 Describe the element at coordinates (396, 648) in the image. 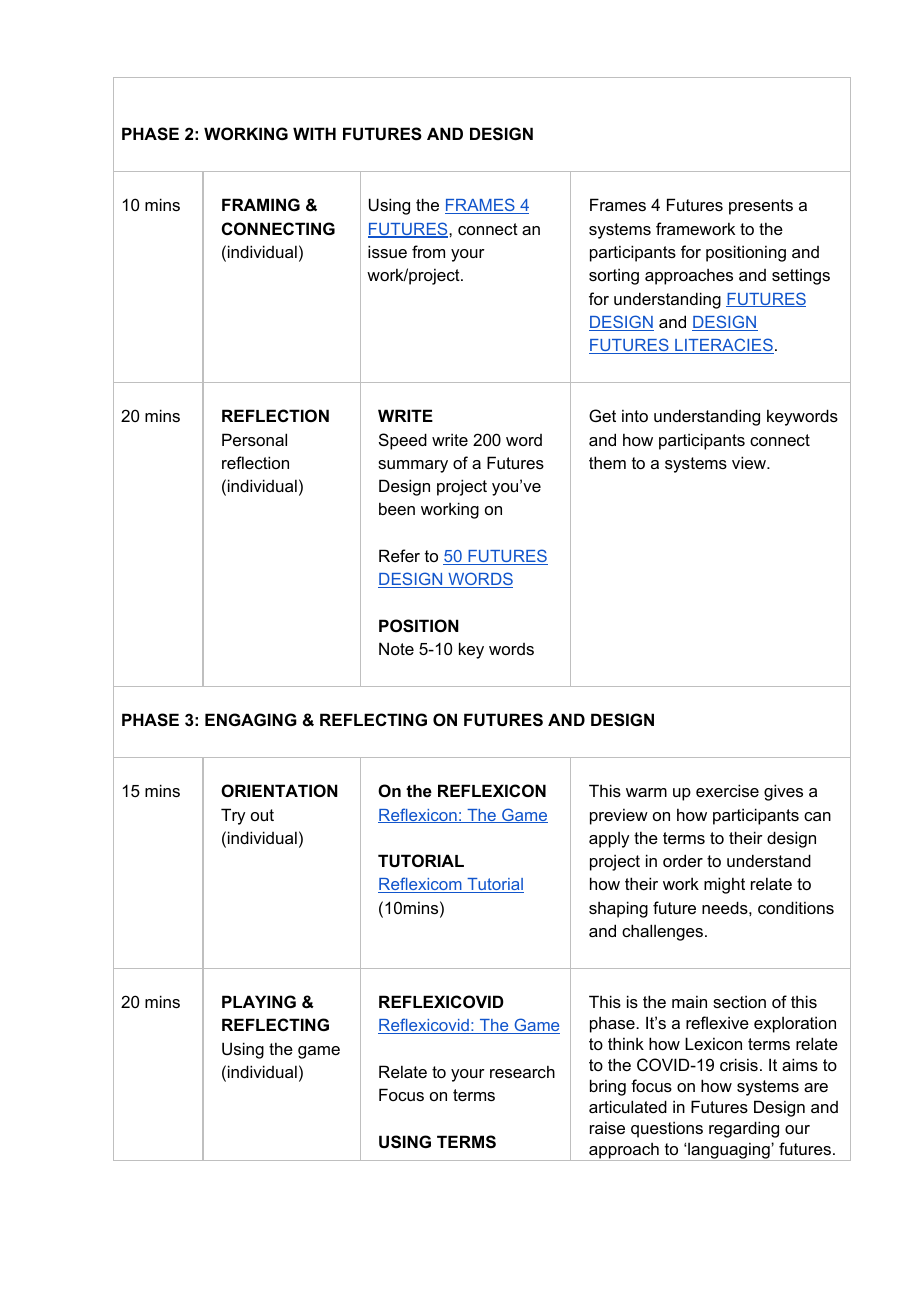

I see `Note` at that location.
